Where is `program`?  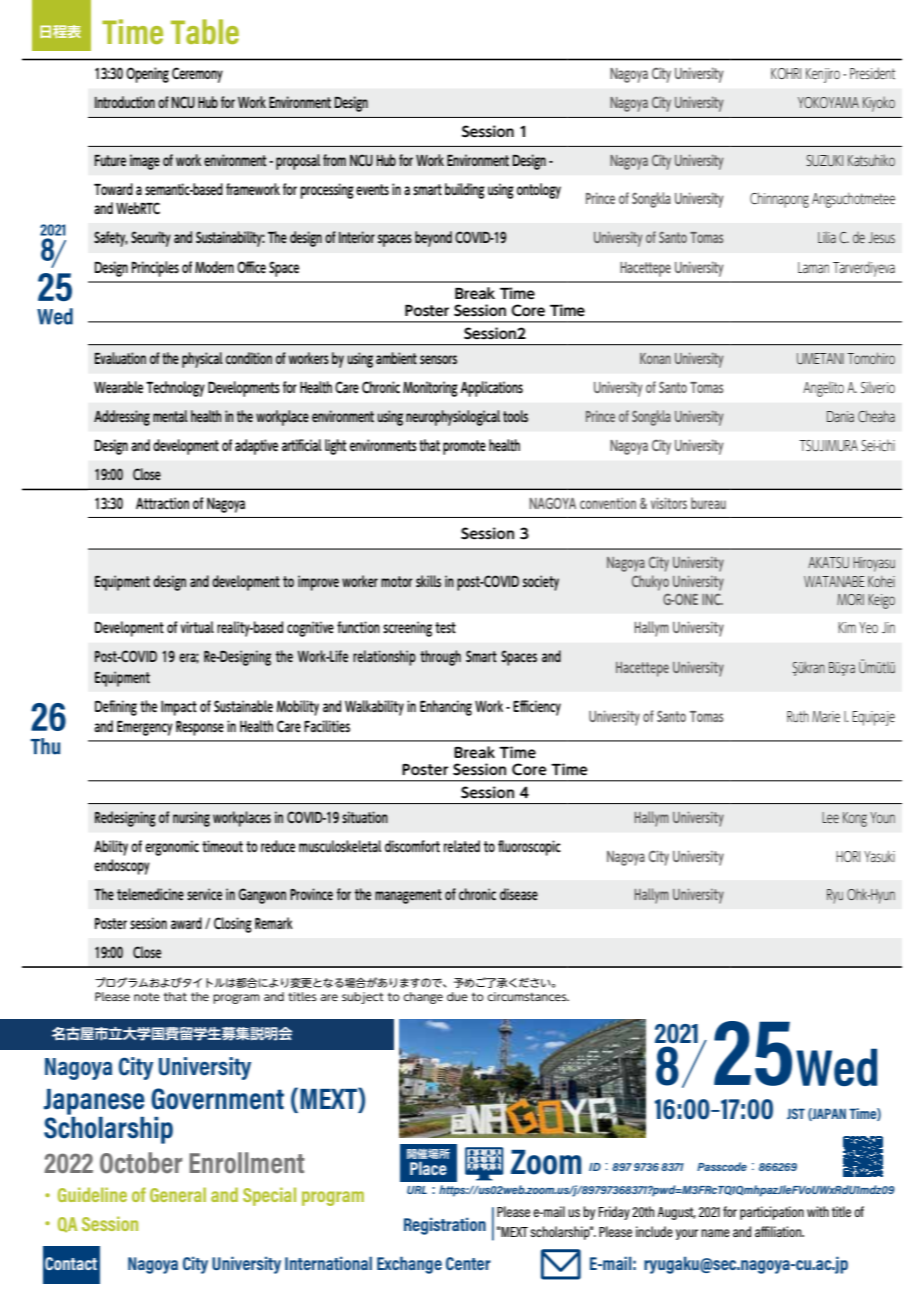 program is located at coordinates (236, 999).
